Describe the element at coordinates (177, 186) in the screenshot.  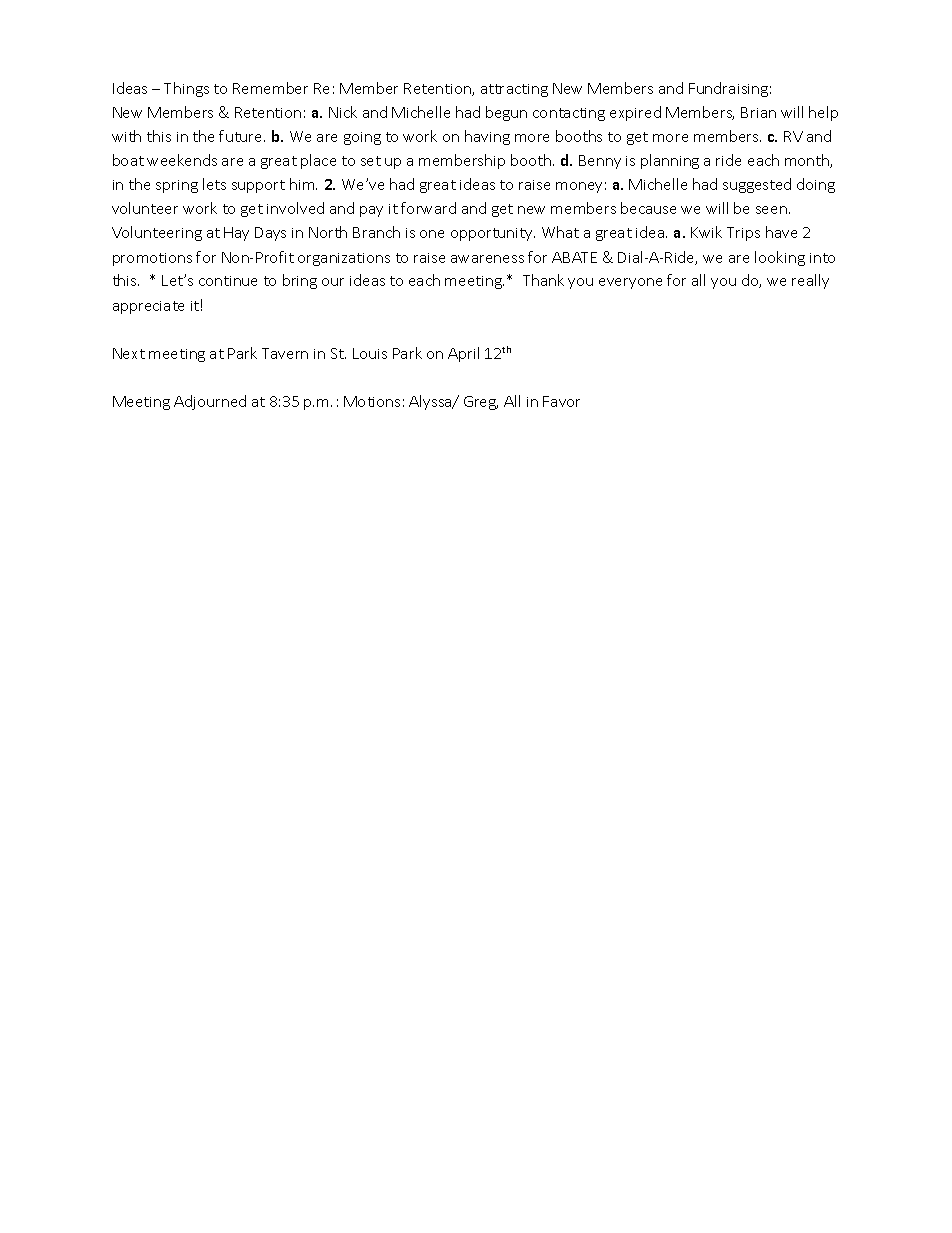
I see `spring` at that location.
